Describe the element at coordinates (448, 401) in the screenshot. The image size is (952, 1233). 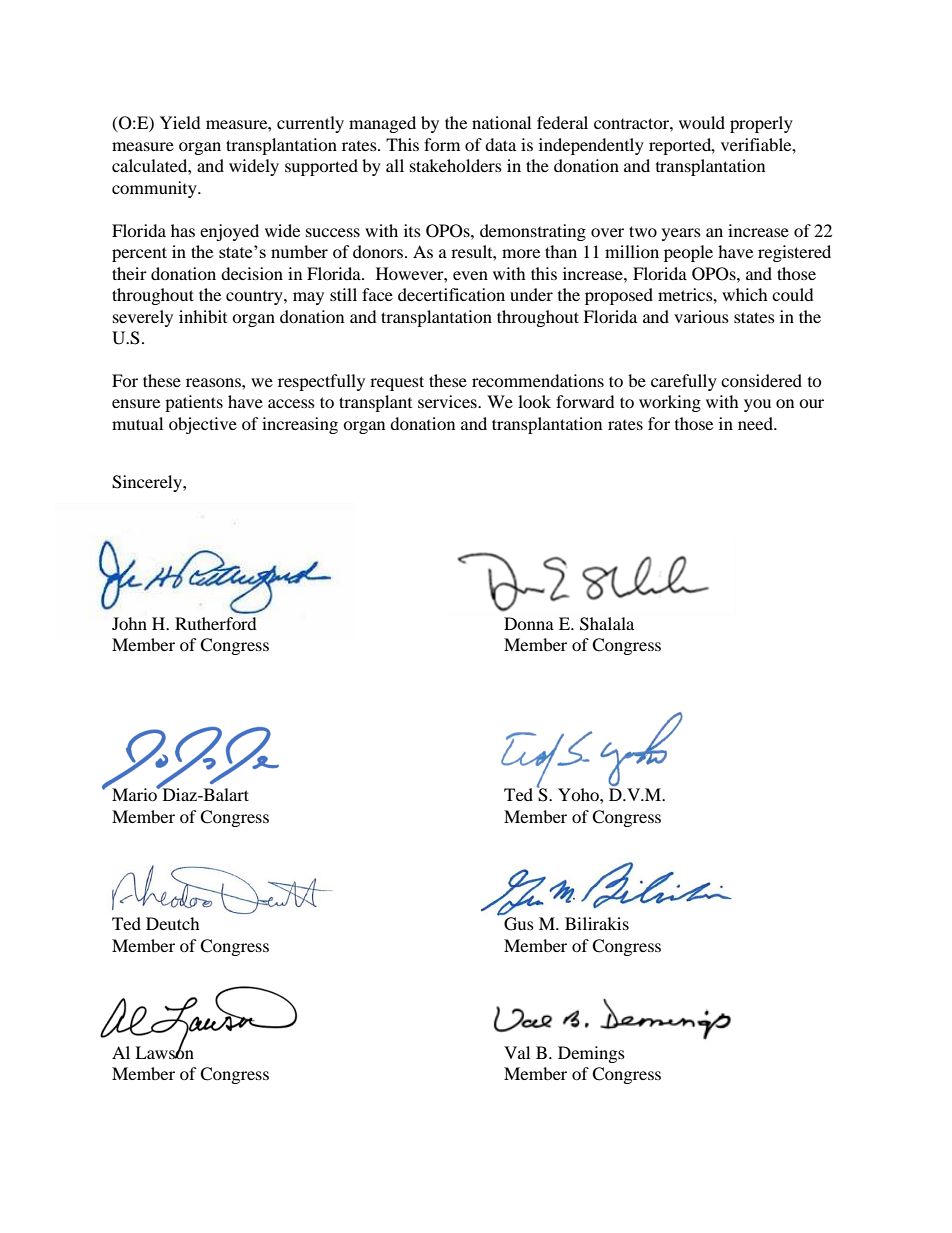
I see `services` at that location.
